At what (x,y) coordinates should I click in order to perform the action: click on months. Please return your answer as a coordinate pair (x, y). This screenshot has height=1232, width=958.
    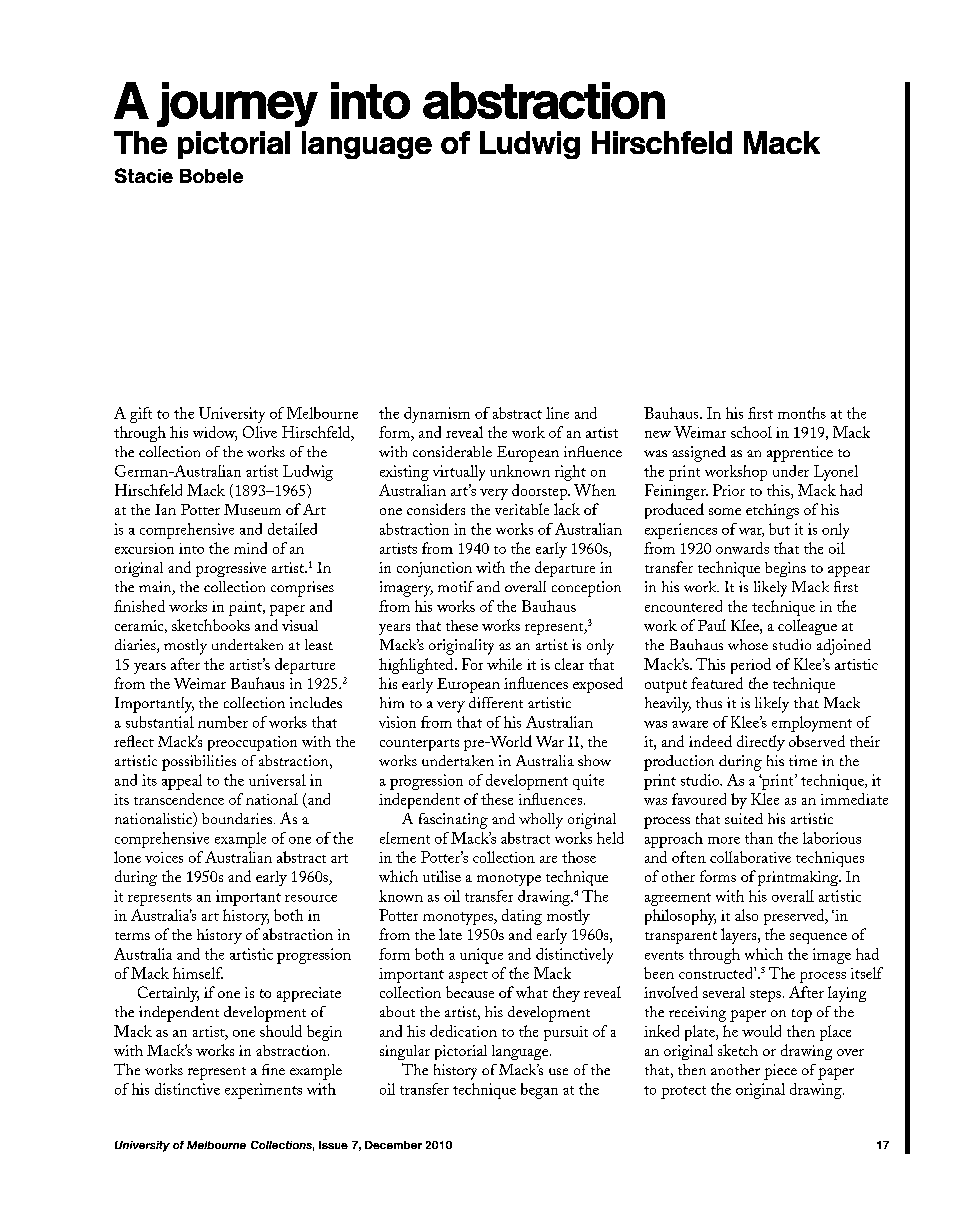
    Looking at the image, I should click on (802, 413).
